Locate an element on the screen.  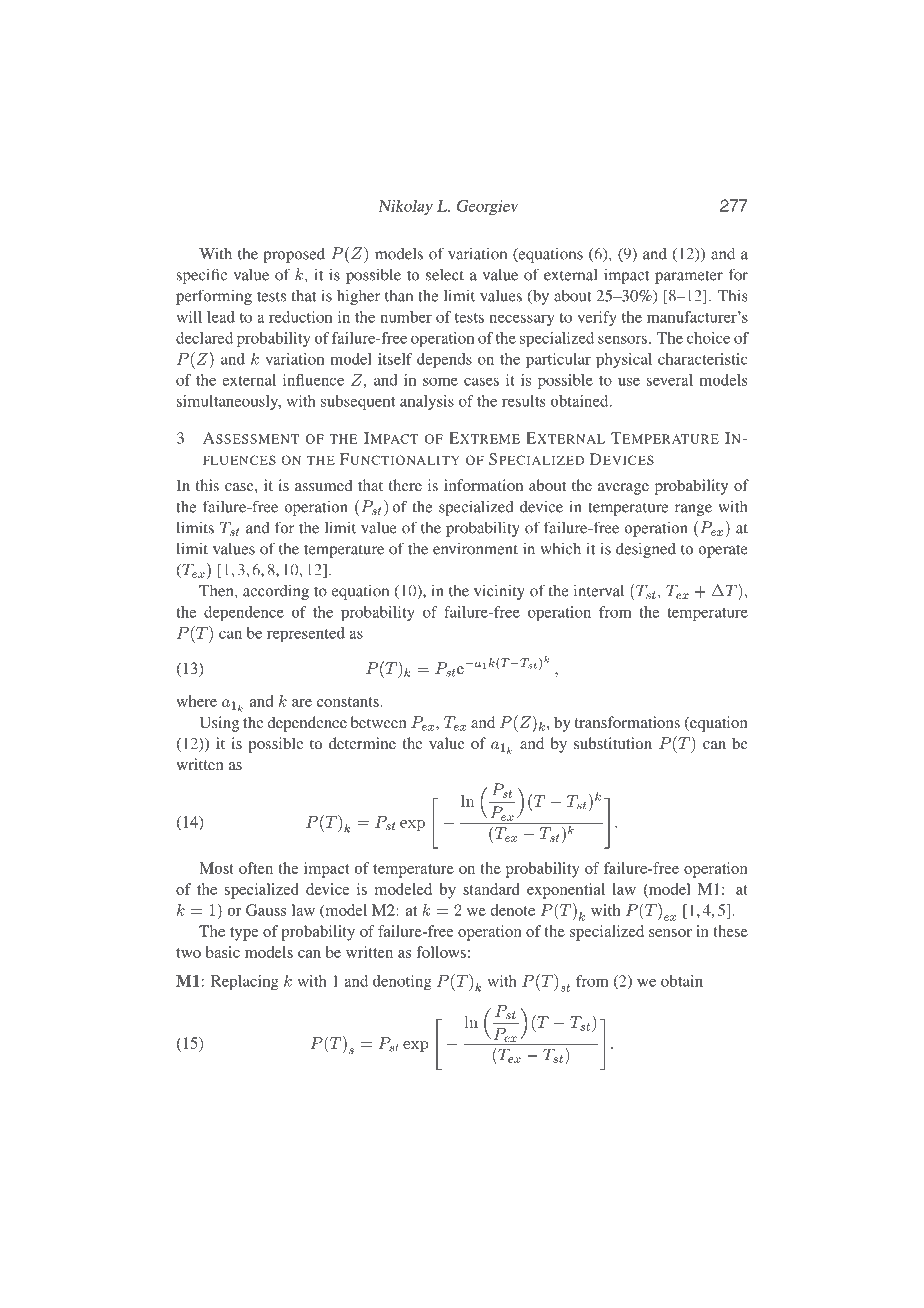
Nikolay is located at coordinates (405, 207).
